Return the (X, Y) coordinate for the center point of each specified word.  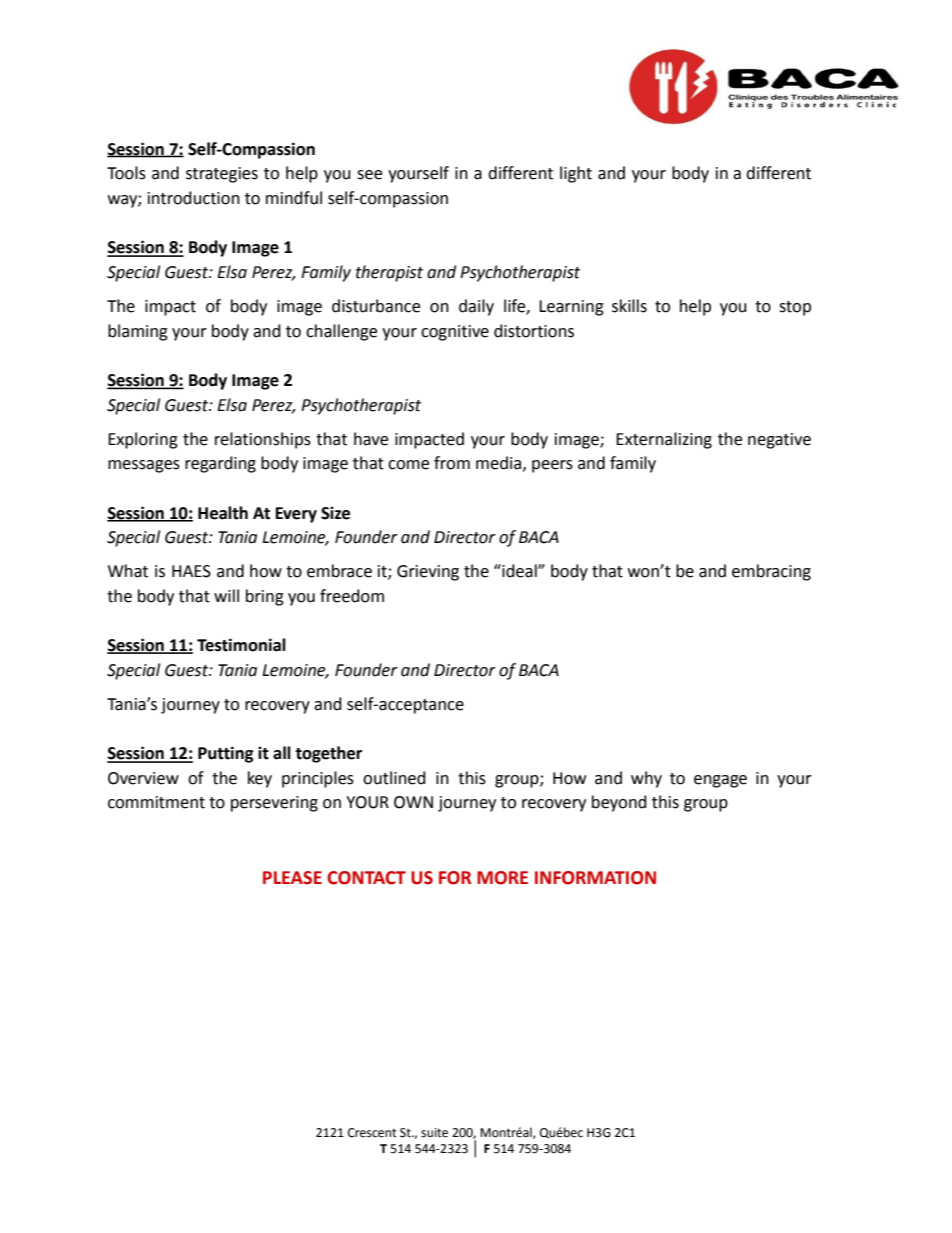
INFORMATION (595, 878)
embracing (771, 572)
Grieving (428, 573)
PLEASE (292, 878)
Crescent (372, 1133)
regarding (220, 464)
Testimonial (241, 645)
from (452, 463)
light (576, 174)
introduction (194, 198)
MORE (502, 878)
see (369, 175)
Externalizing (664, 440)
